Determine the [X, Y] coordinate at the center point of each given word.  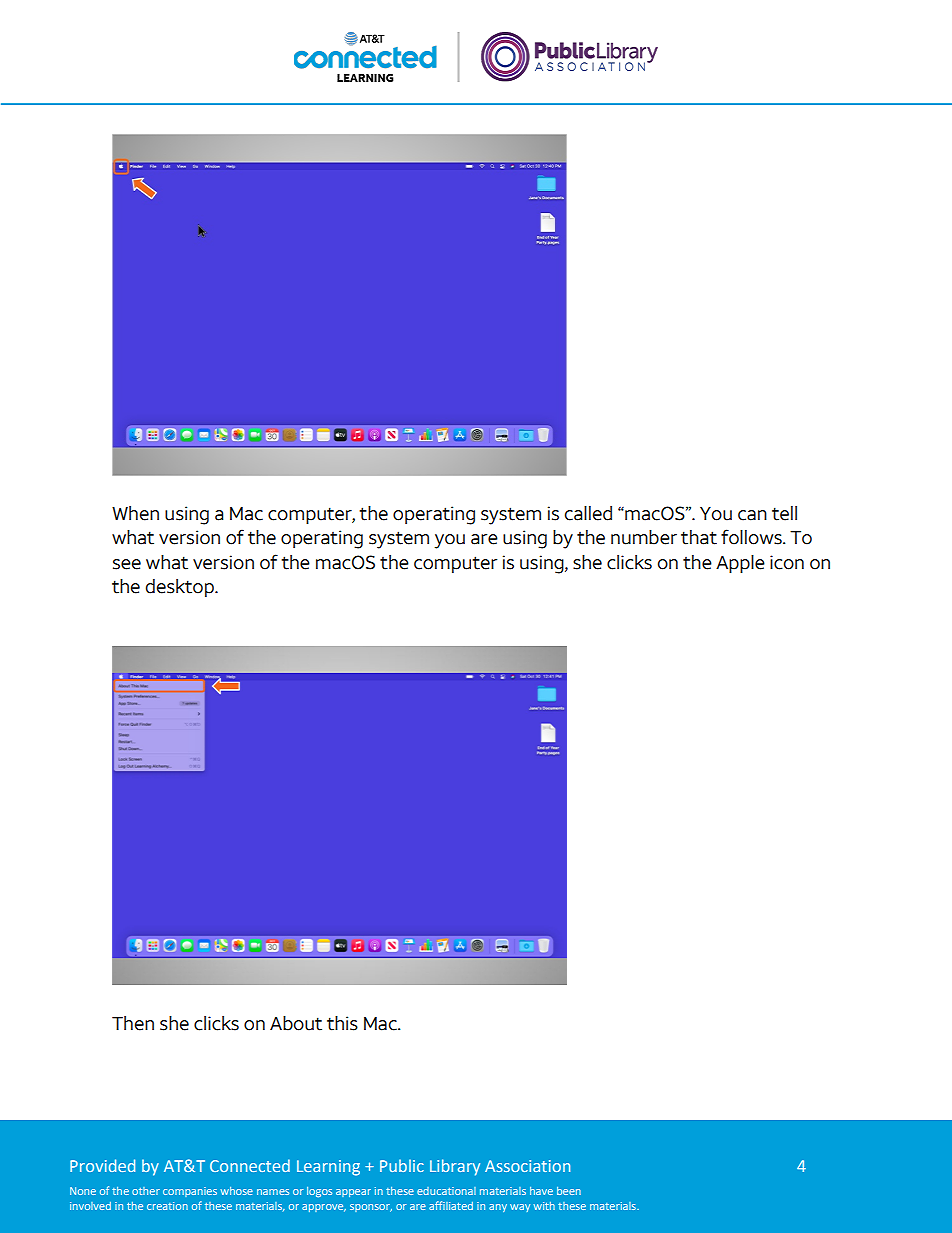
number [644, 537]
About [296, 1023]
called [588, 513]
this [342, 1023]
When [135, 513]
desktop [181, 588]
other [146, 1191]
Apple [740, 564]
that [699, 537]
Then [133, 1023]
